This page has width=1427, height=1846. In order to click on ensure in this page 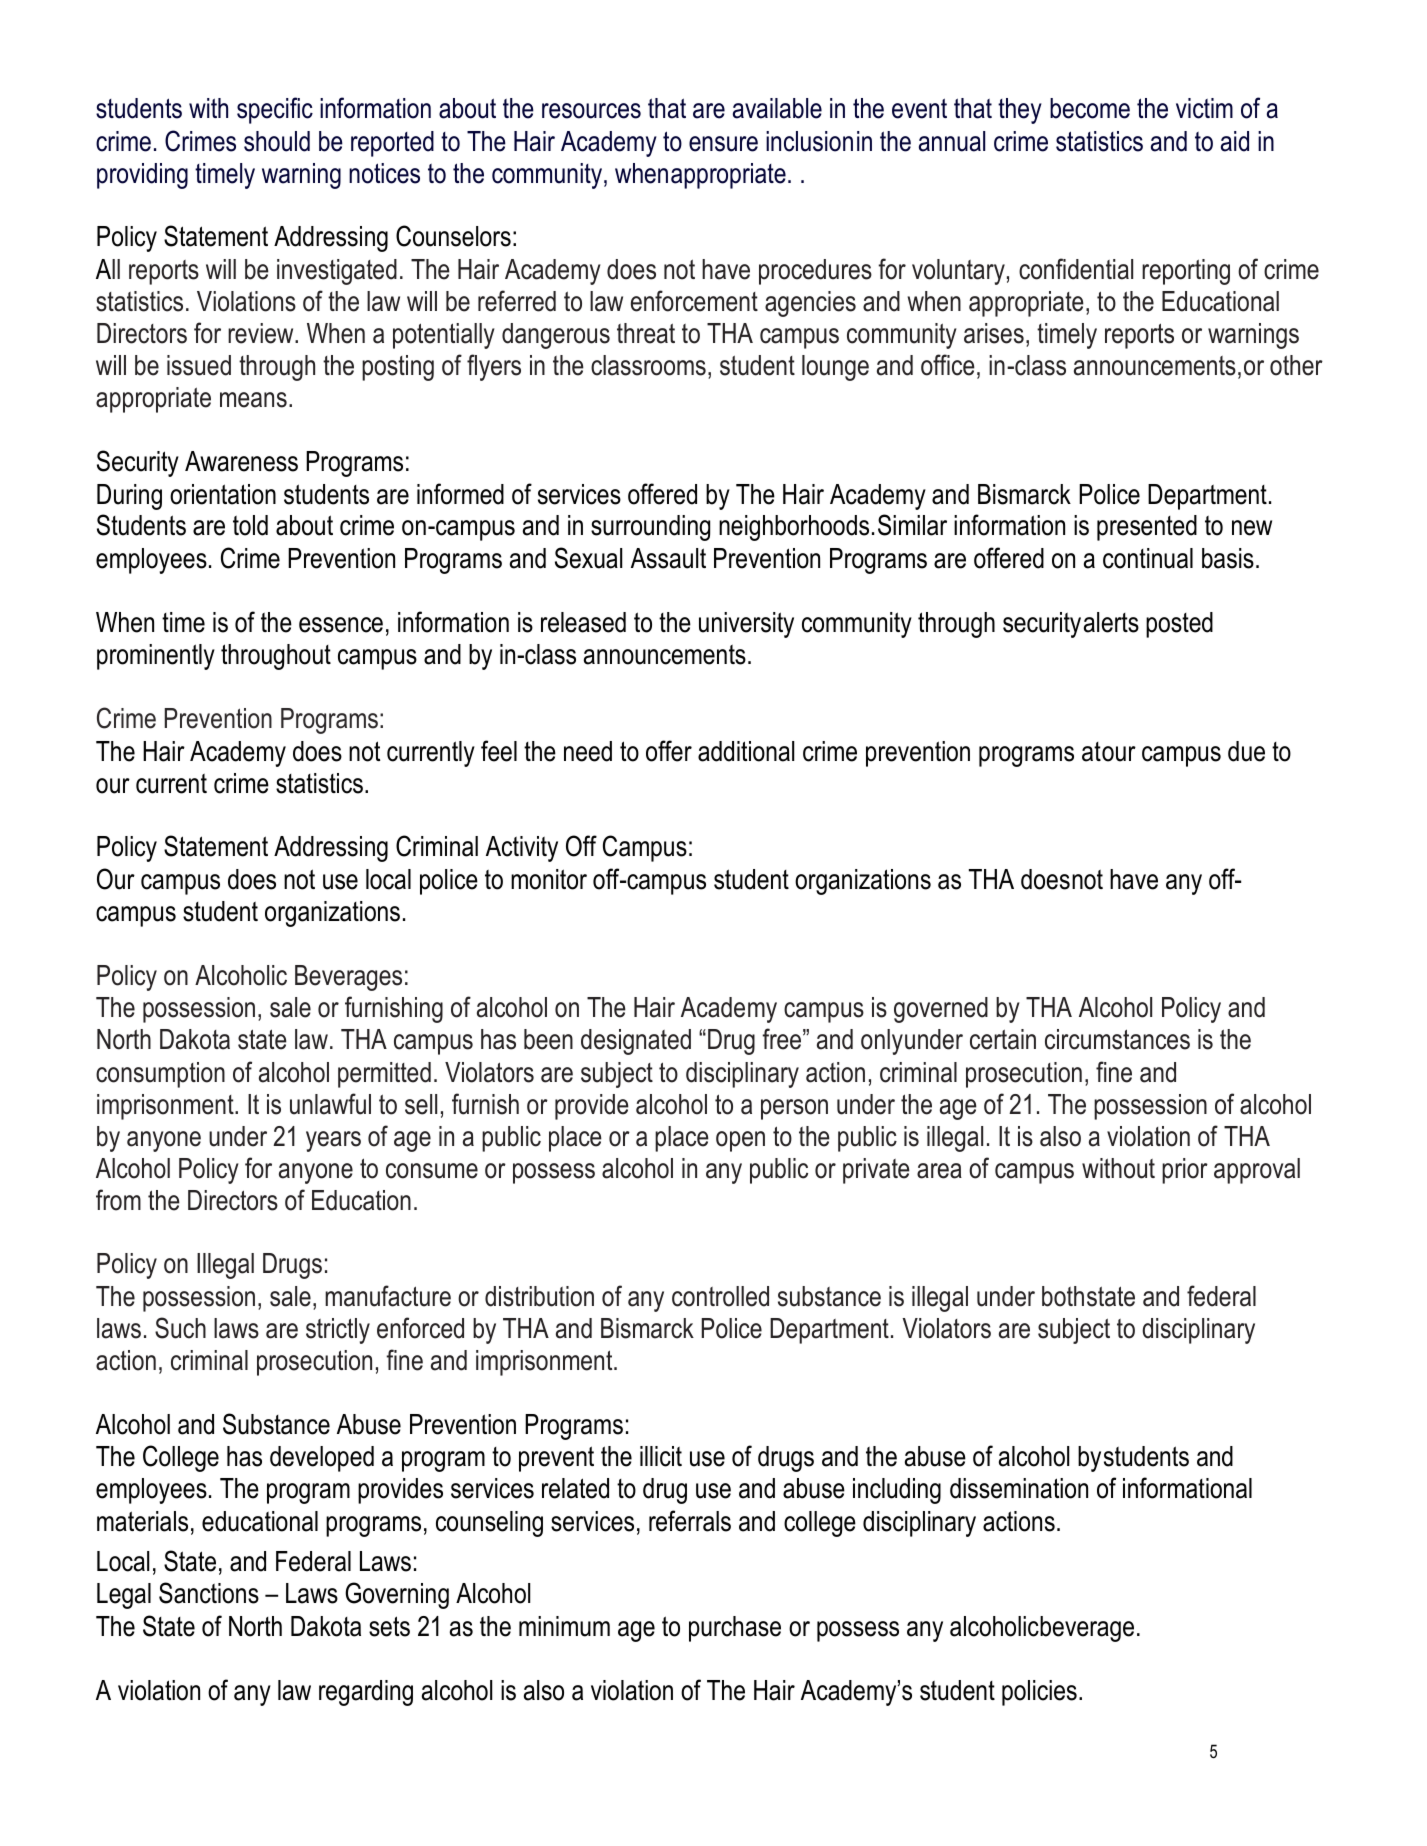, I will do `click(723, 144)`.
